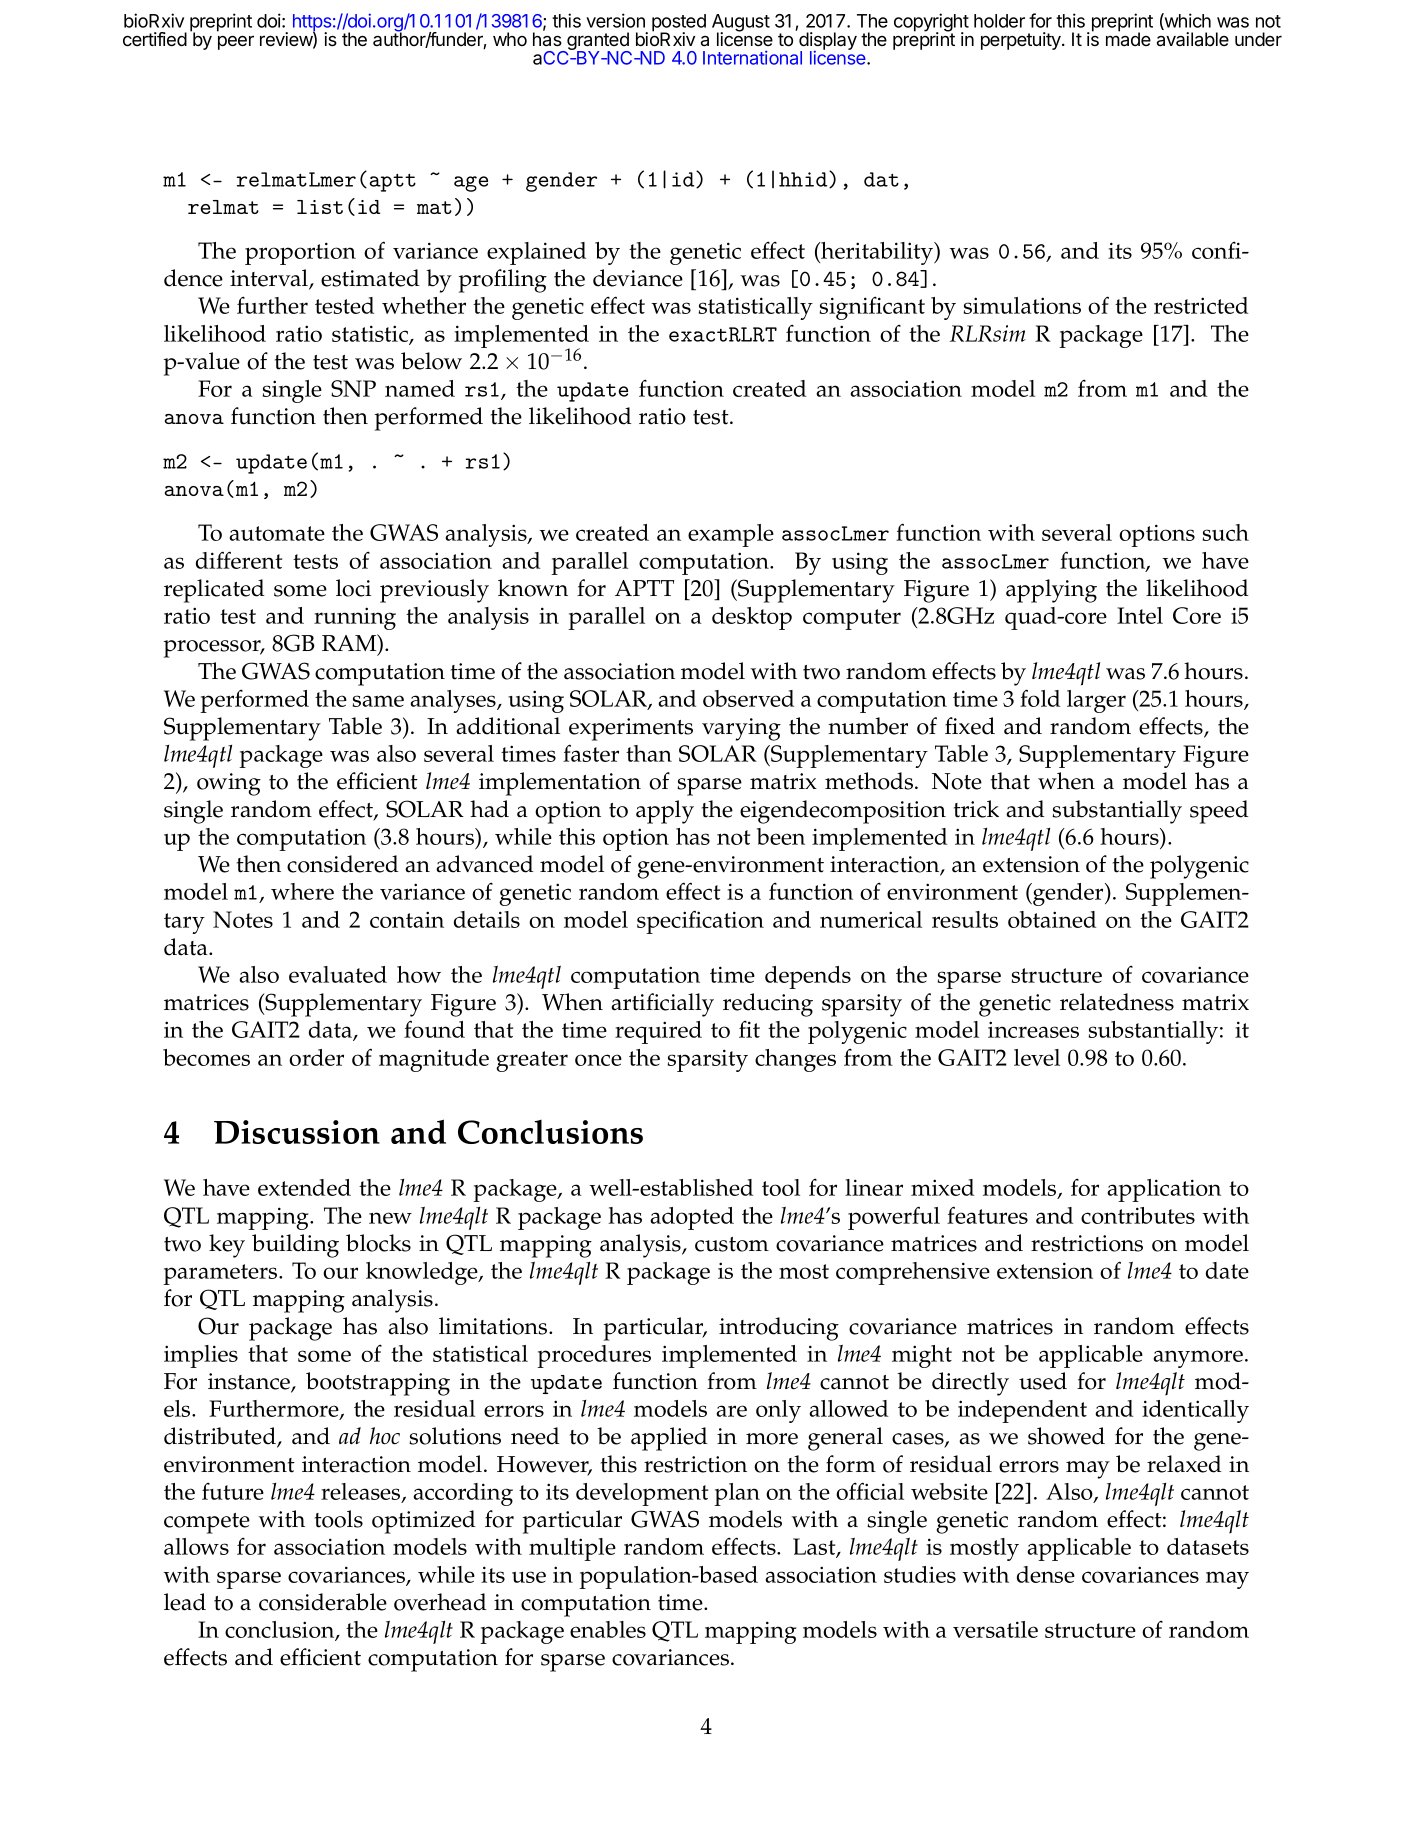 The height and width of the image is (1829, 1413). I want to click on enables, so click(608, 1629).
